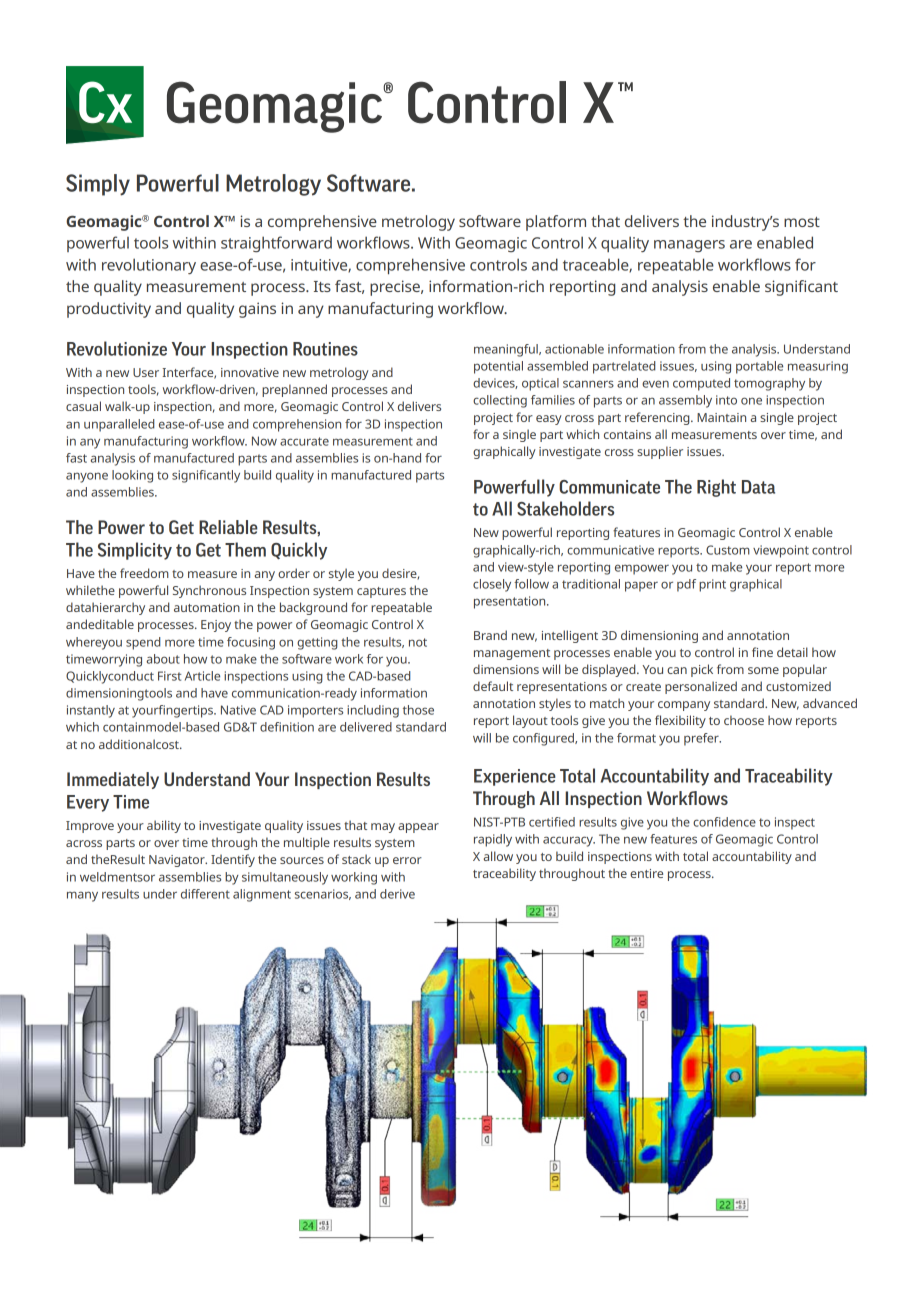  Describe the element at coordinates (178, 861) in the screenshot. I see `Navigator` at that location.
